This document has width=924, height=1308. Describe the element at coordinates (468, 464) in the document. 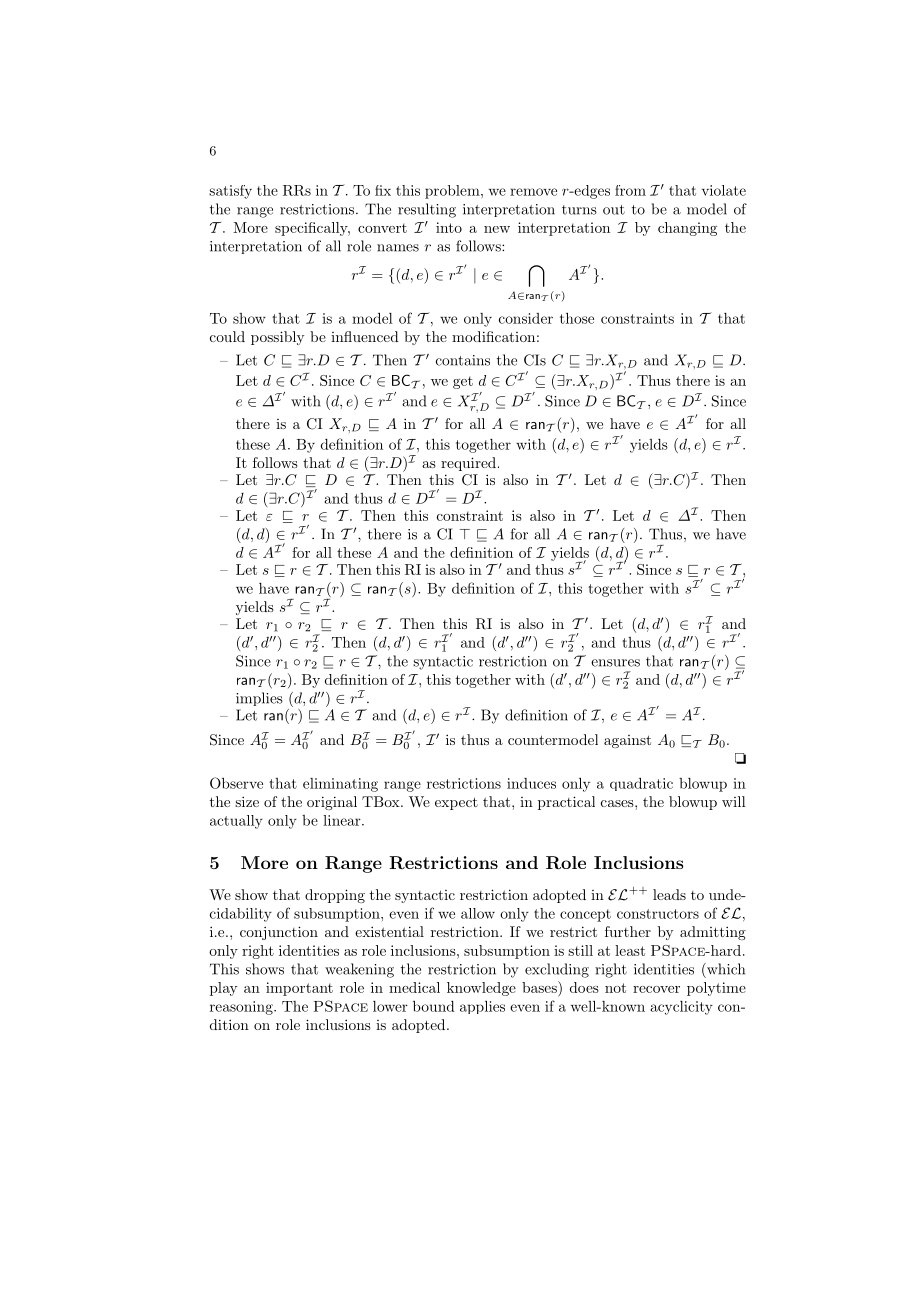

I see `required` at that location.
